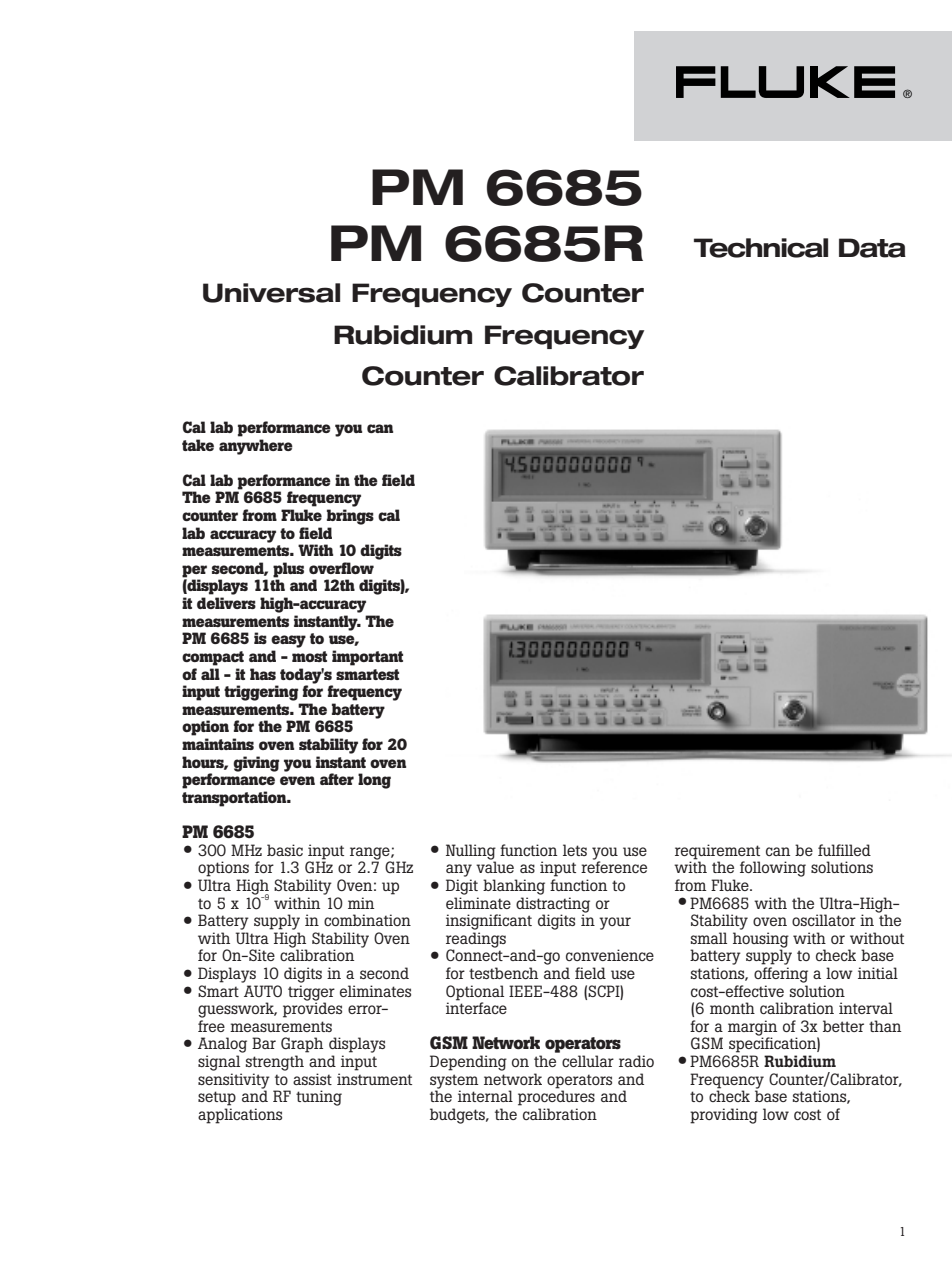 The height and width of the screenshot is (1270, 952). What do you see at coordinates (872, 248) in the screenshot?
I see `Data` at bounding box center [872, 248].
